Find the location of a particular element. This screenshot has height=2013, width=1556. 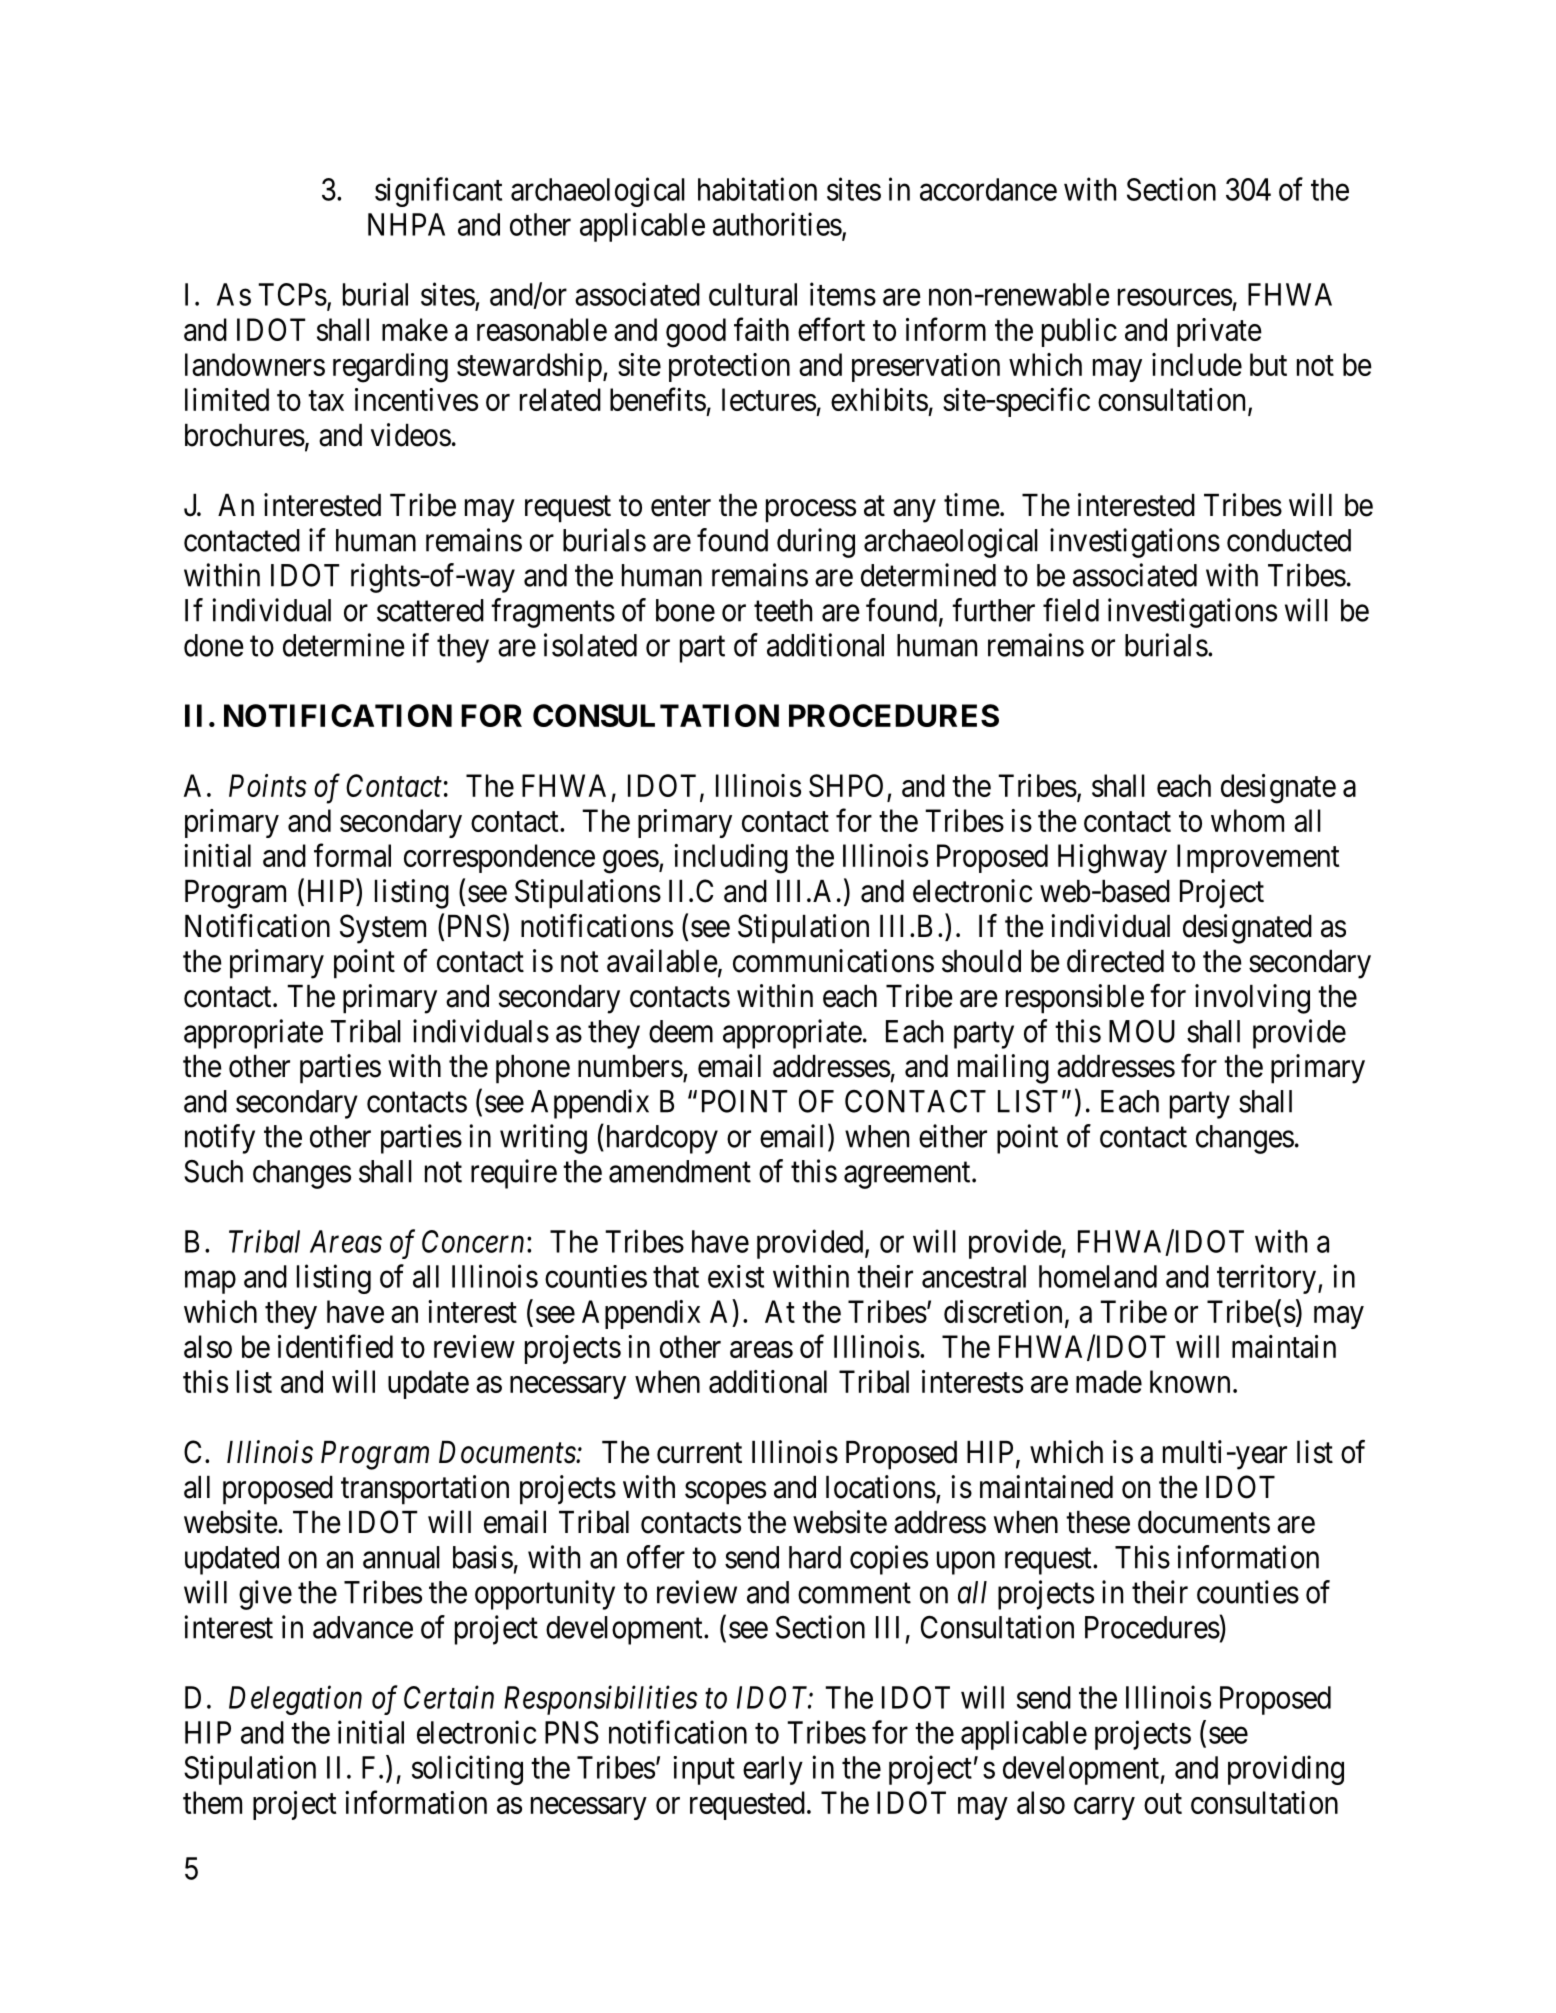

Delegation is located at coordinates (295, 1700).
